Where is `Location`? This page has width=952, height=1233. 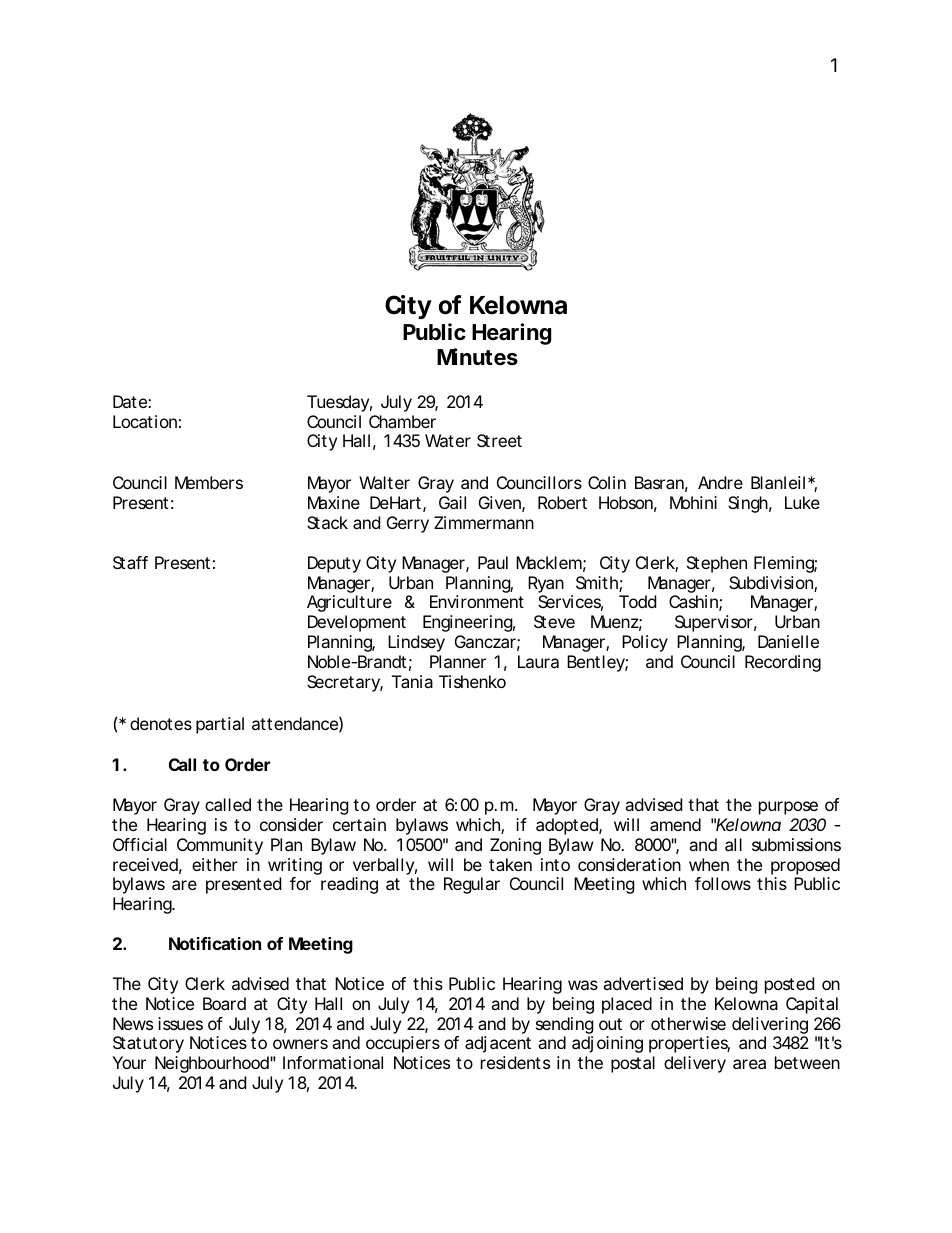
Location is located at coordinates (145, 421).
